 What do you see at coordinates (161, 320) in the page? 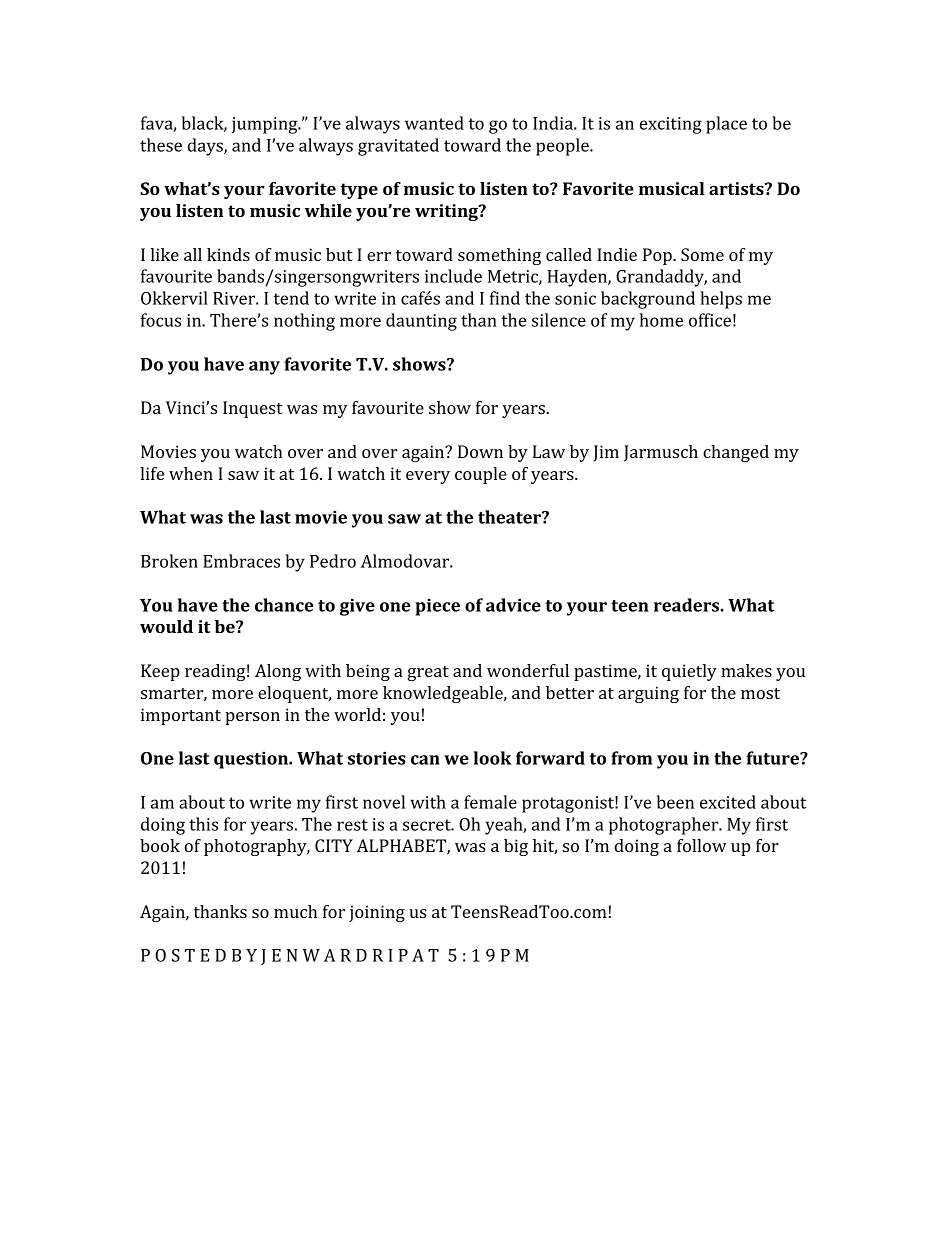
I see `focus` at bounding box center [161, 320].
